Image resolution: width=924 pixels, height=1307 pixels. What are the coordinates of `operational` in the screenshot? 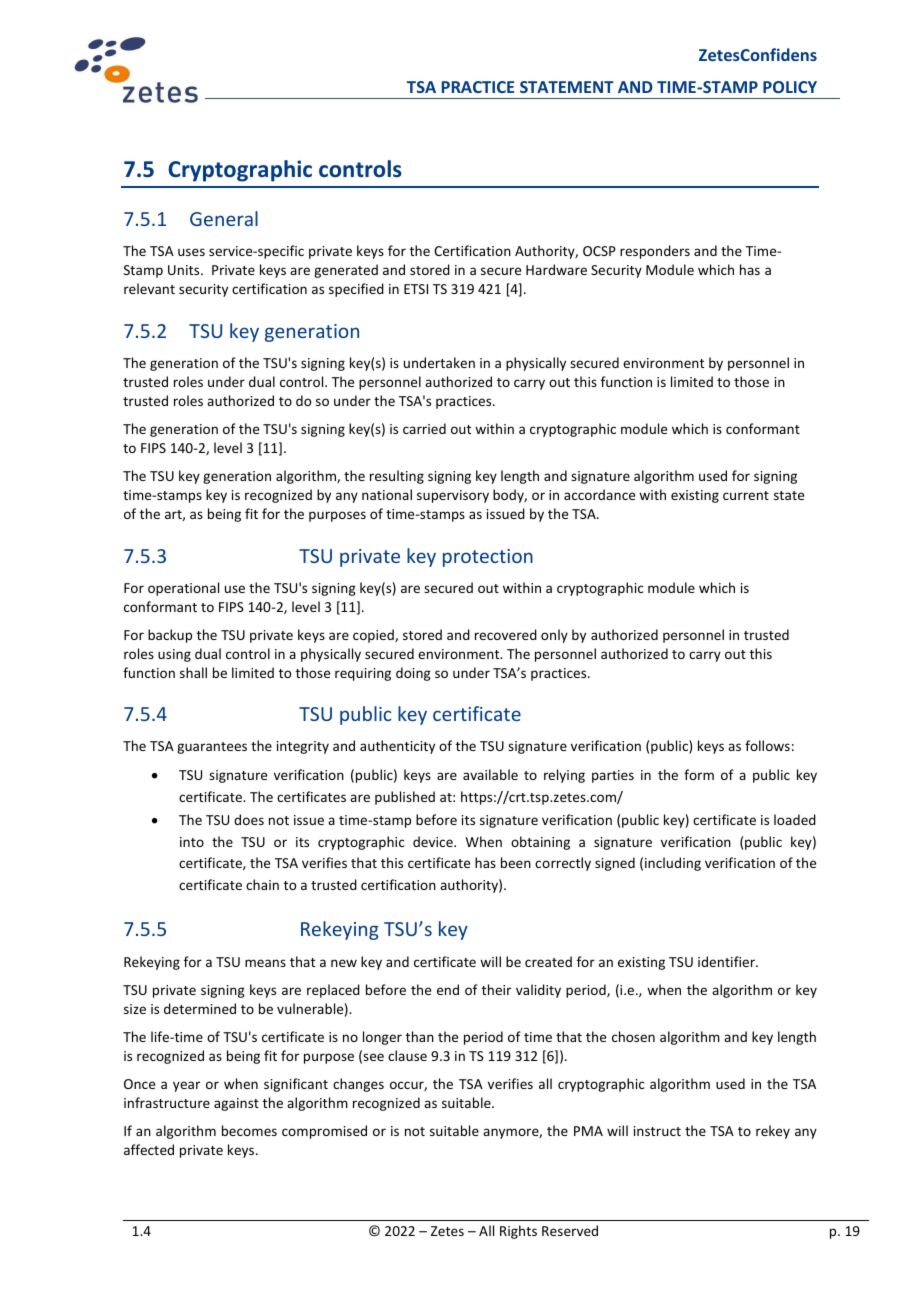 It's located at (183, 589).
